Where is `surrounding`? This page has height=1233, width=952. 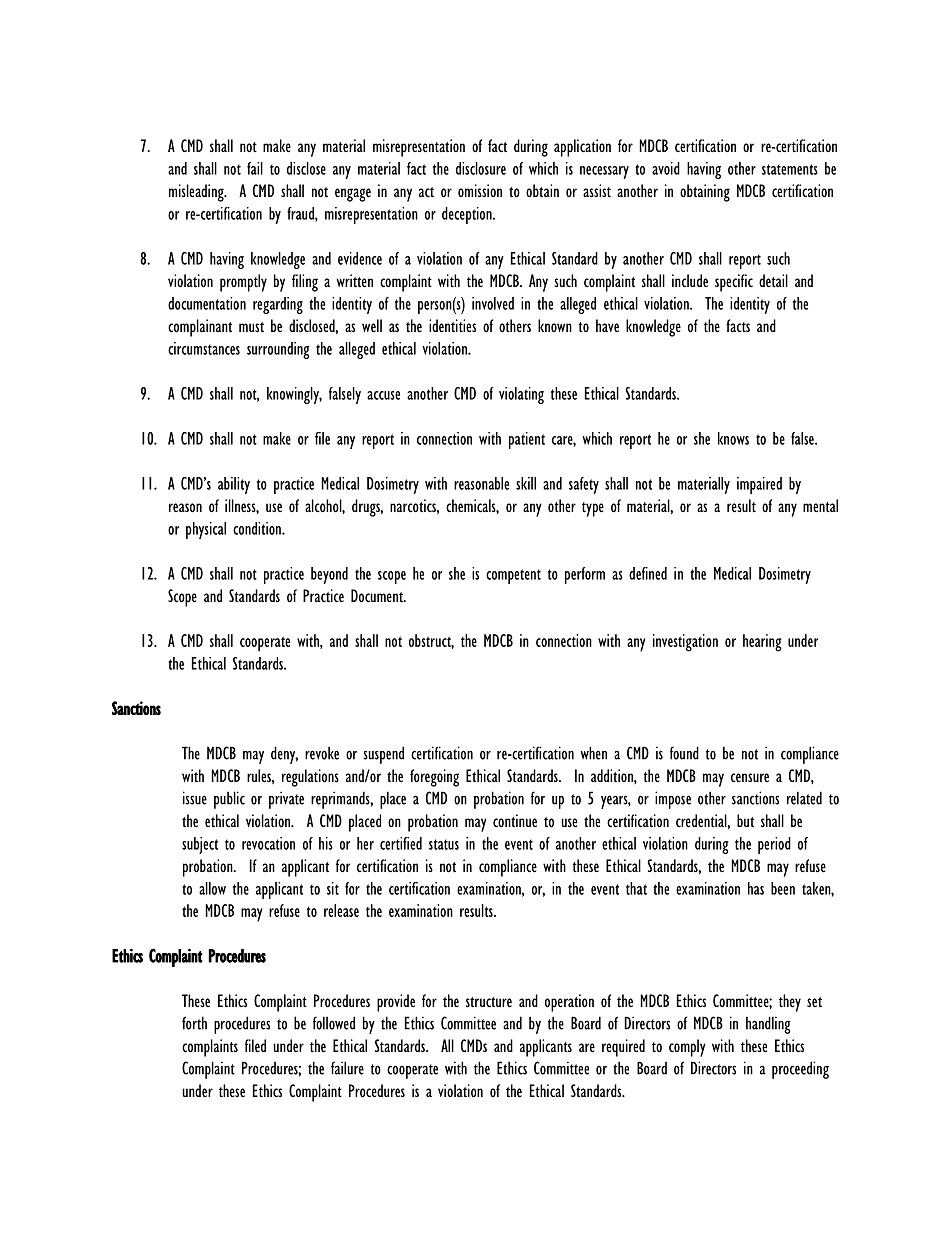 surrounding is located at coordinates (278, 350).
